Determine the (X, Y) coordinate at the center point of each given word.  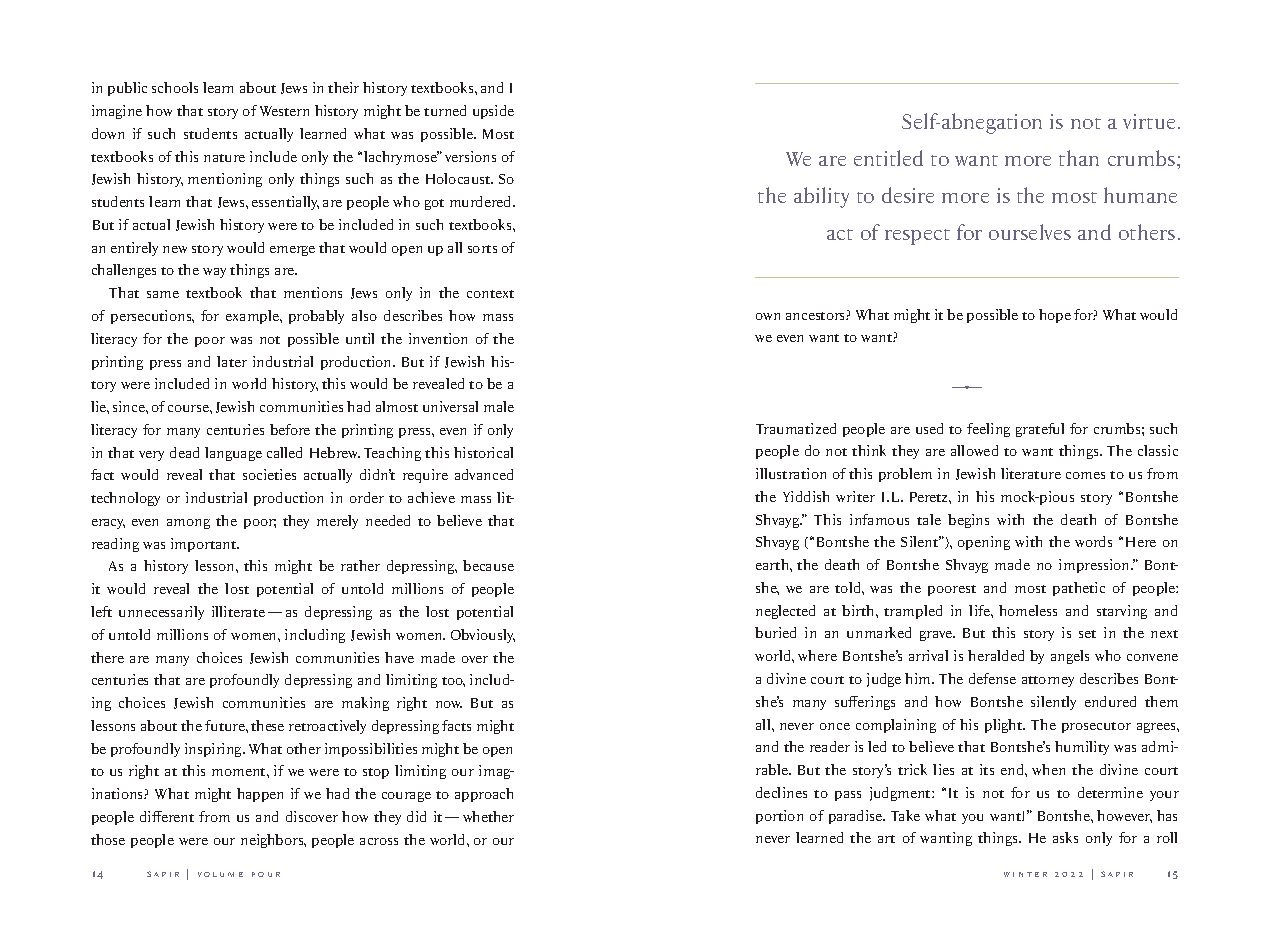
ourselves (1030, 232)
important (205, 545)
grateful (1040, 430)
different (167, 816)
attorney (1048, 681)
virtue (1149, 121)
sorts (482, 249)
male (499, 406)
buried (775, 632)
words (1093, 541)
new (175, 249)
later (232, 361)
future (226, 725)
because (488, 565)
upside (493, 112)
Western (284, 111)
